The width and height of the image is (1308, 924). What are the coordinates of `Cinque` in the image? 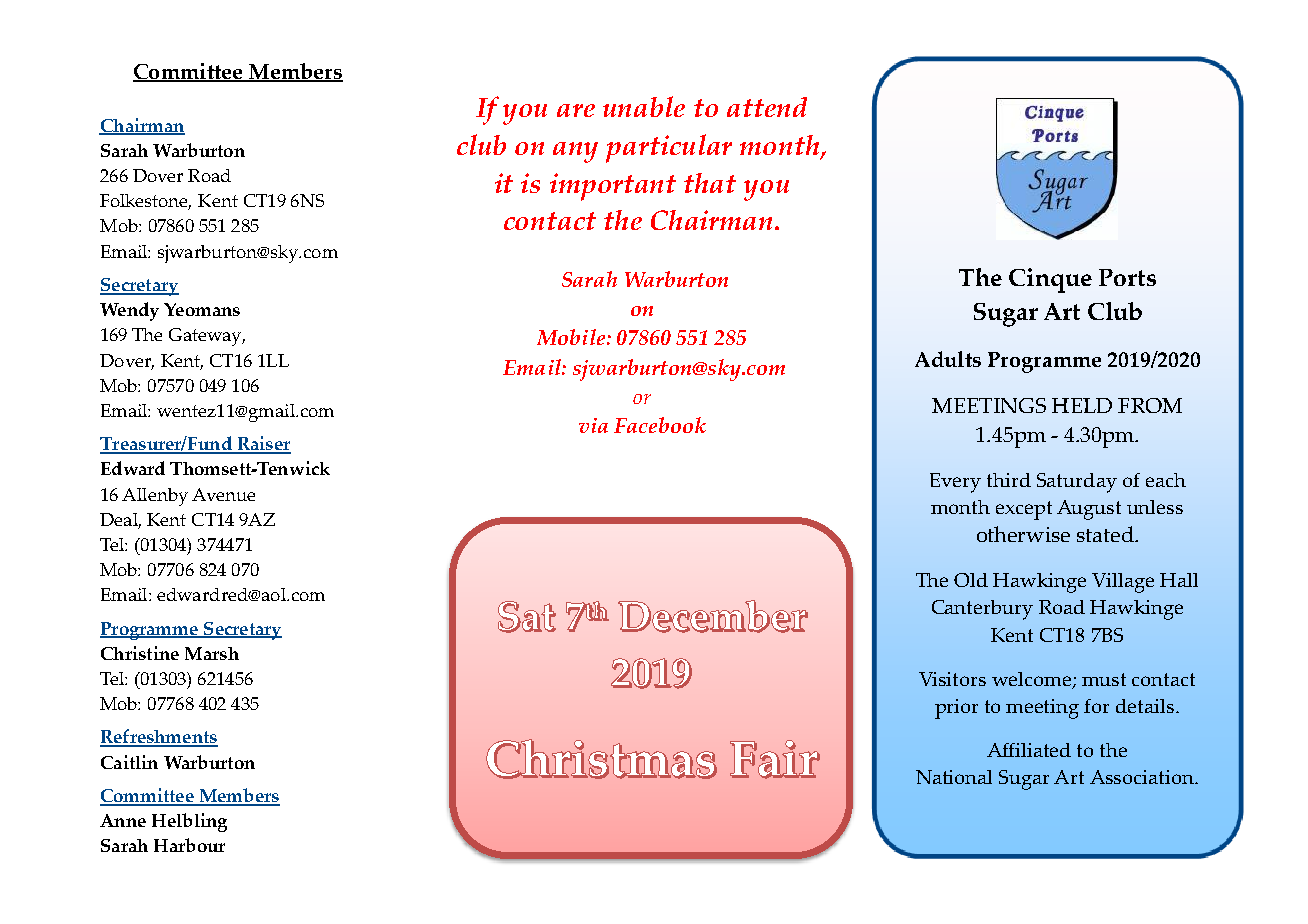 It's located at (1050, 280).
